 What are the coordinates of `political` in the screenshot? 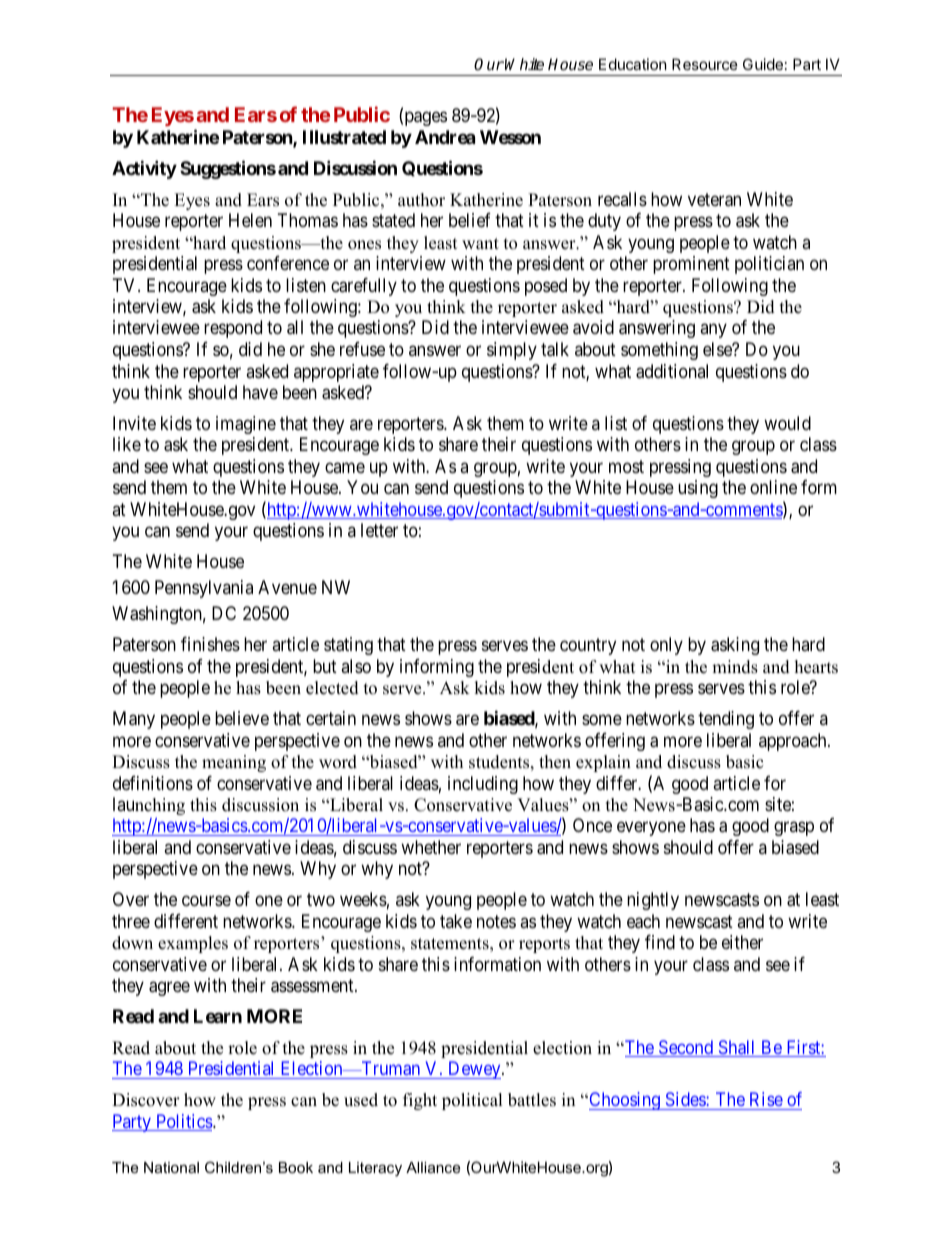 It's located at (472, 1101).
